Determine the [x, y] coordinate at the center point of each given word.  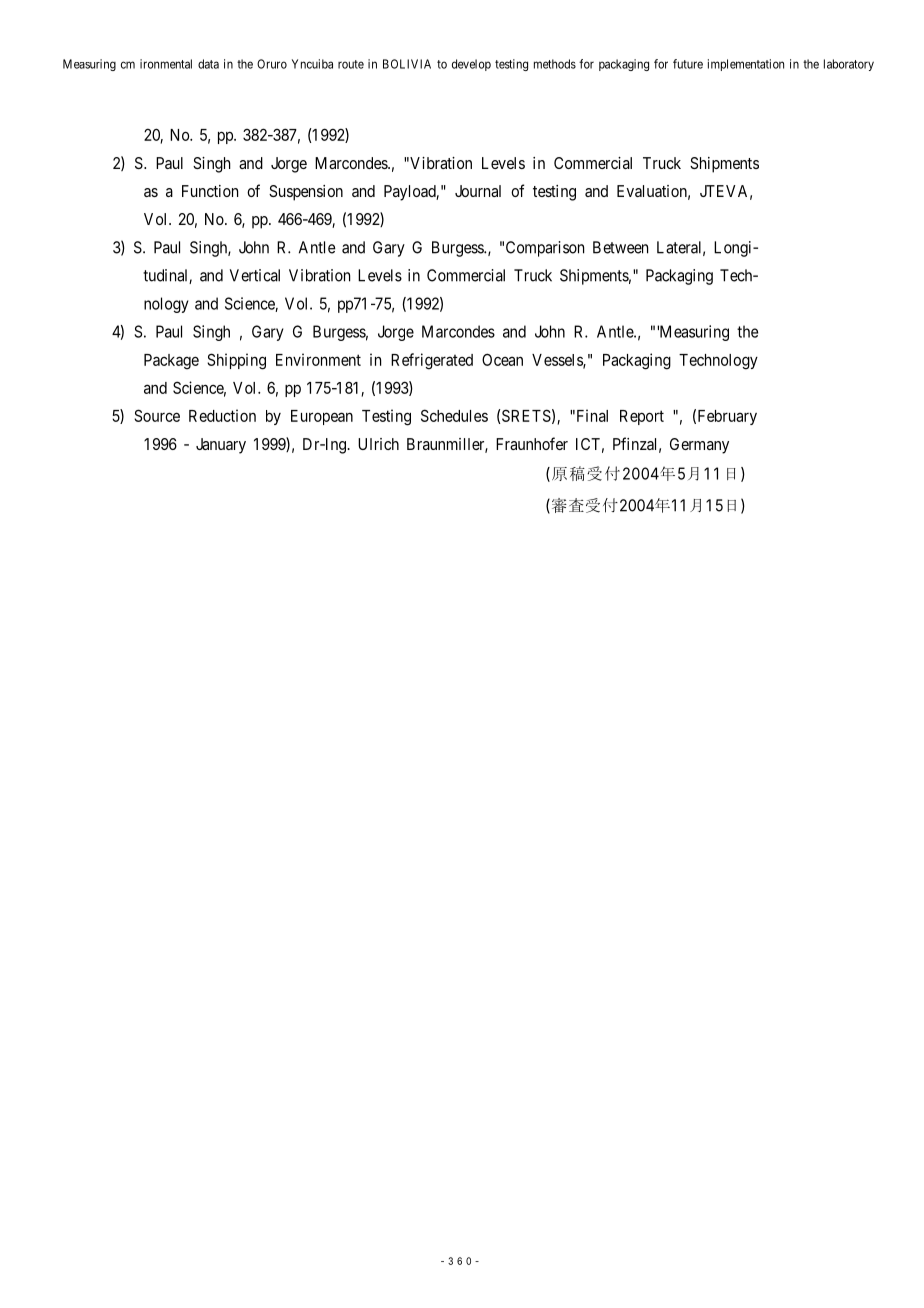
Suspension [306, 193]
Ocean [502, 359]
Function [210, 191]
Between [620, 247]
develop [471, 65]
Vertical [255, 275]
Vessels [558, 361]
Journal [478, 191]
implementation [746, 65]
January [221, 446]
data [208, 64]
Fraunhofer [532, 443]
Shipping [236, 361]
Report [642, 417]
